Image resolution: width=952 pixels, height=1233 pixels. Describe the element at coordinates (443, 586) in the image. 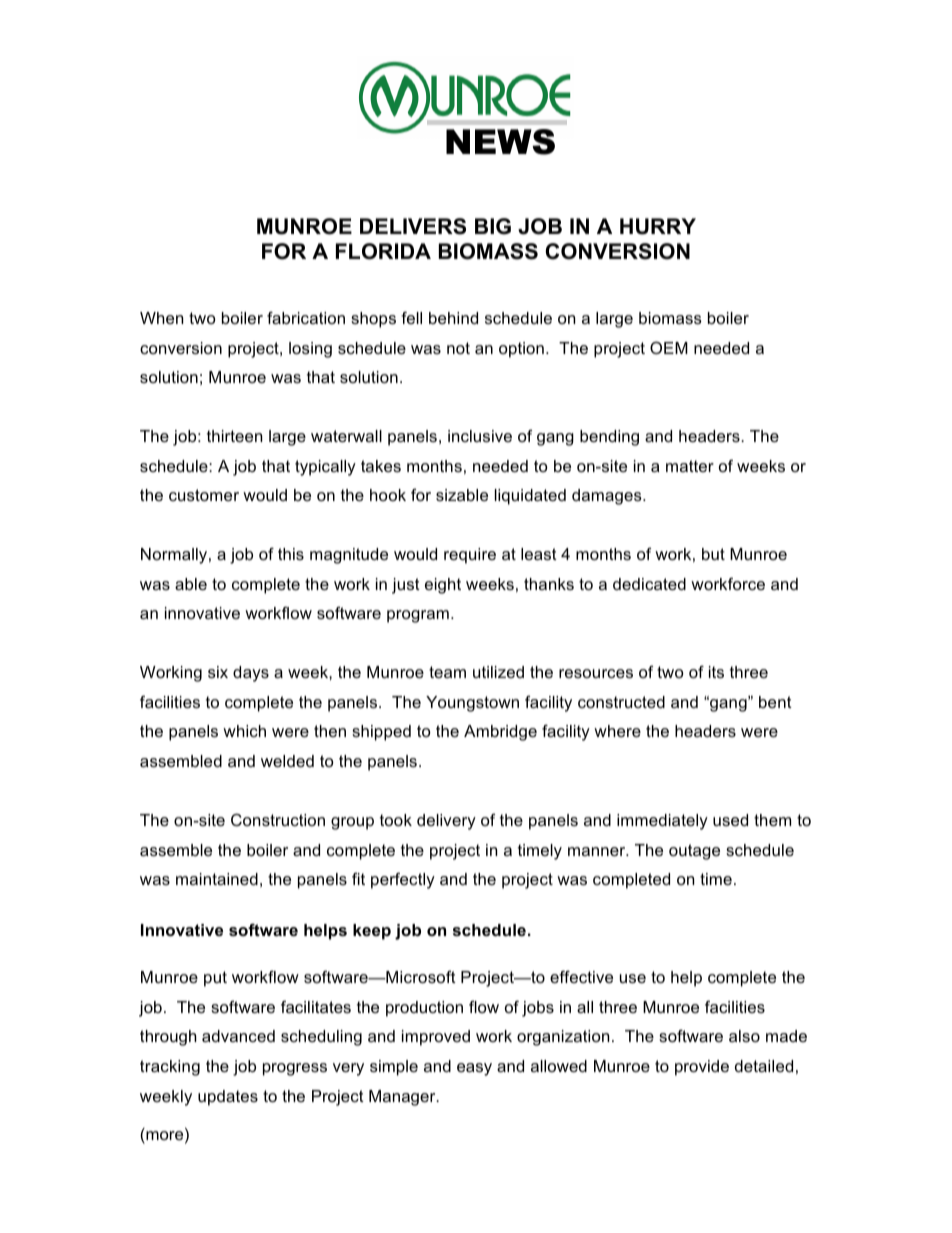

I see `eight` at that location.
